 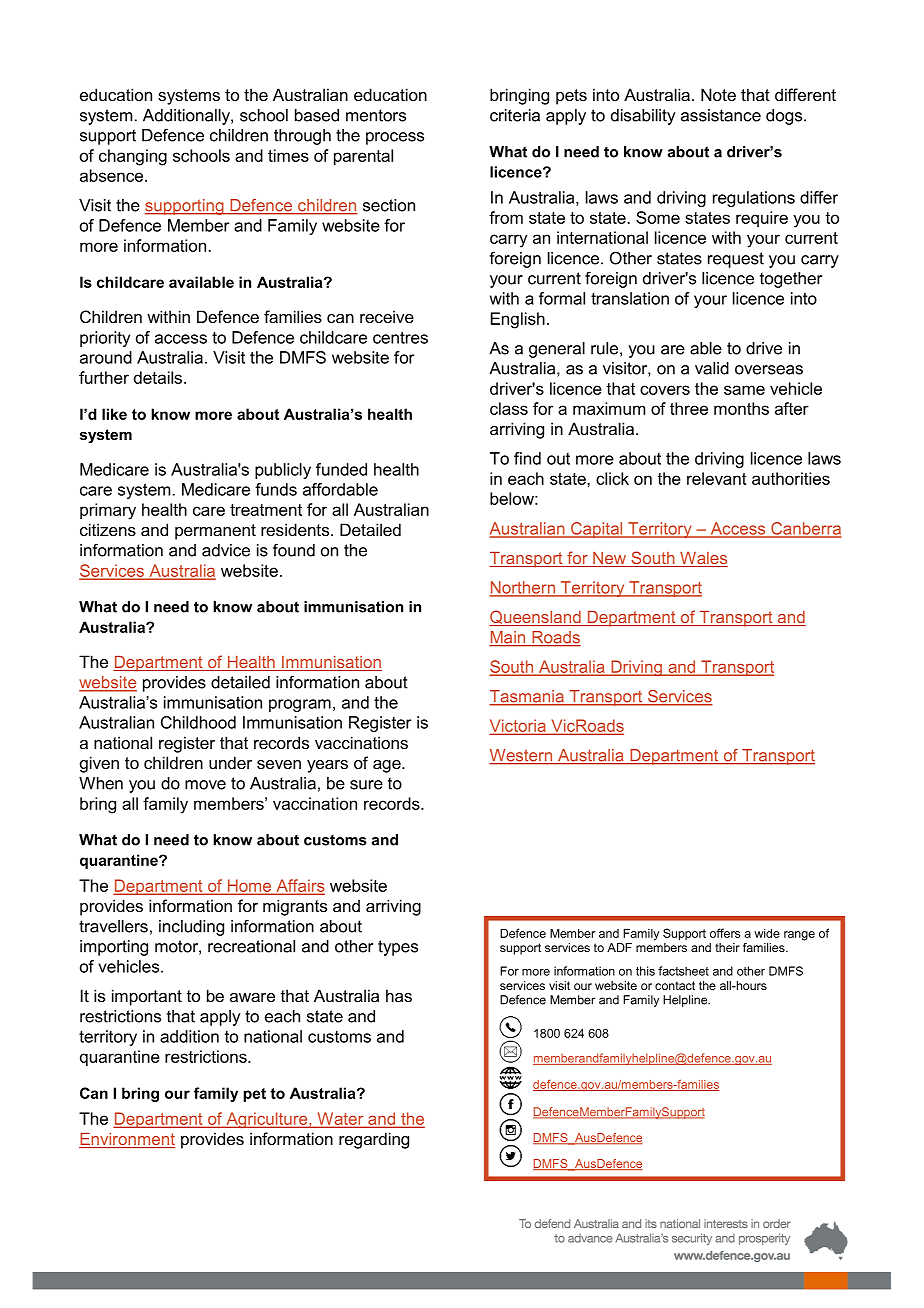 I want to click on Environment, so click(x=127, y=1140).
